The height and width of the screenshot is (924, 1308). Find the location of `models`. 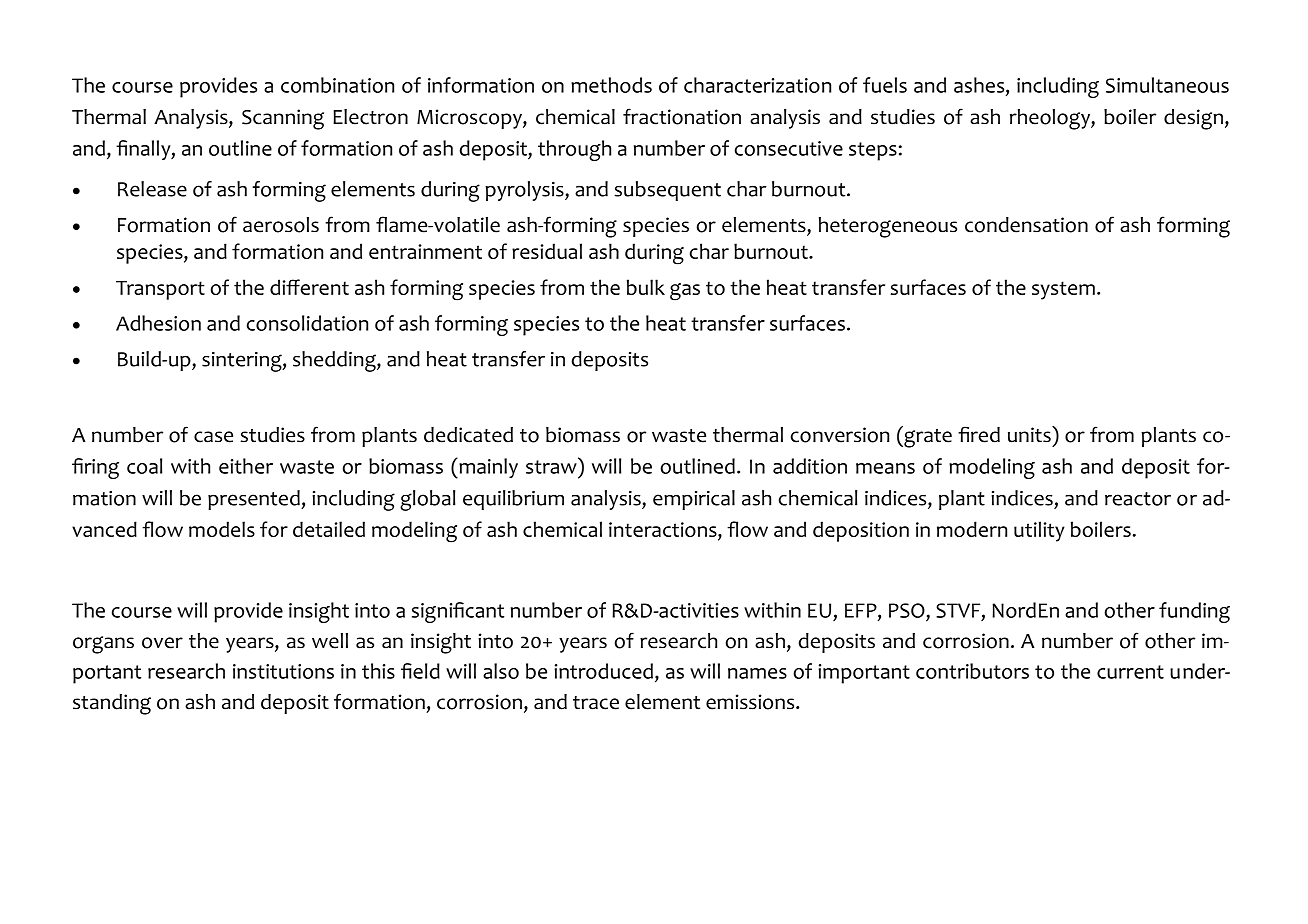

models is located at coordinates (222, 529).
